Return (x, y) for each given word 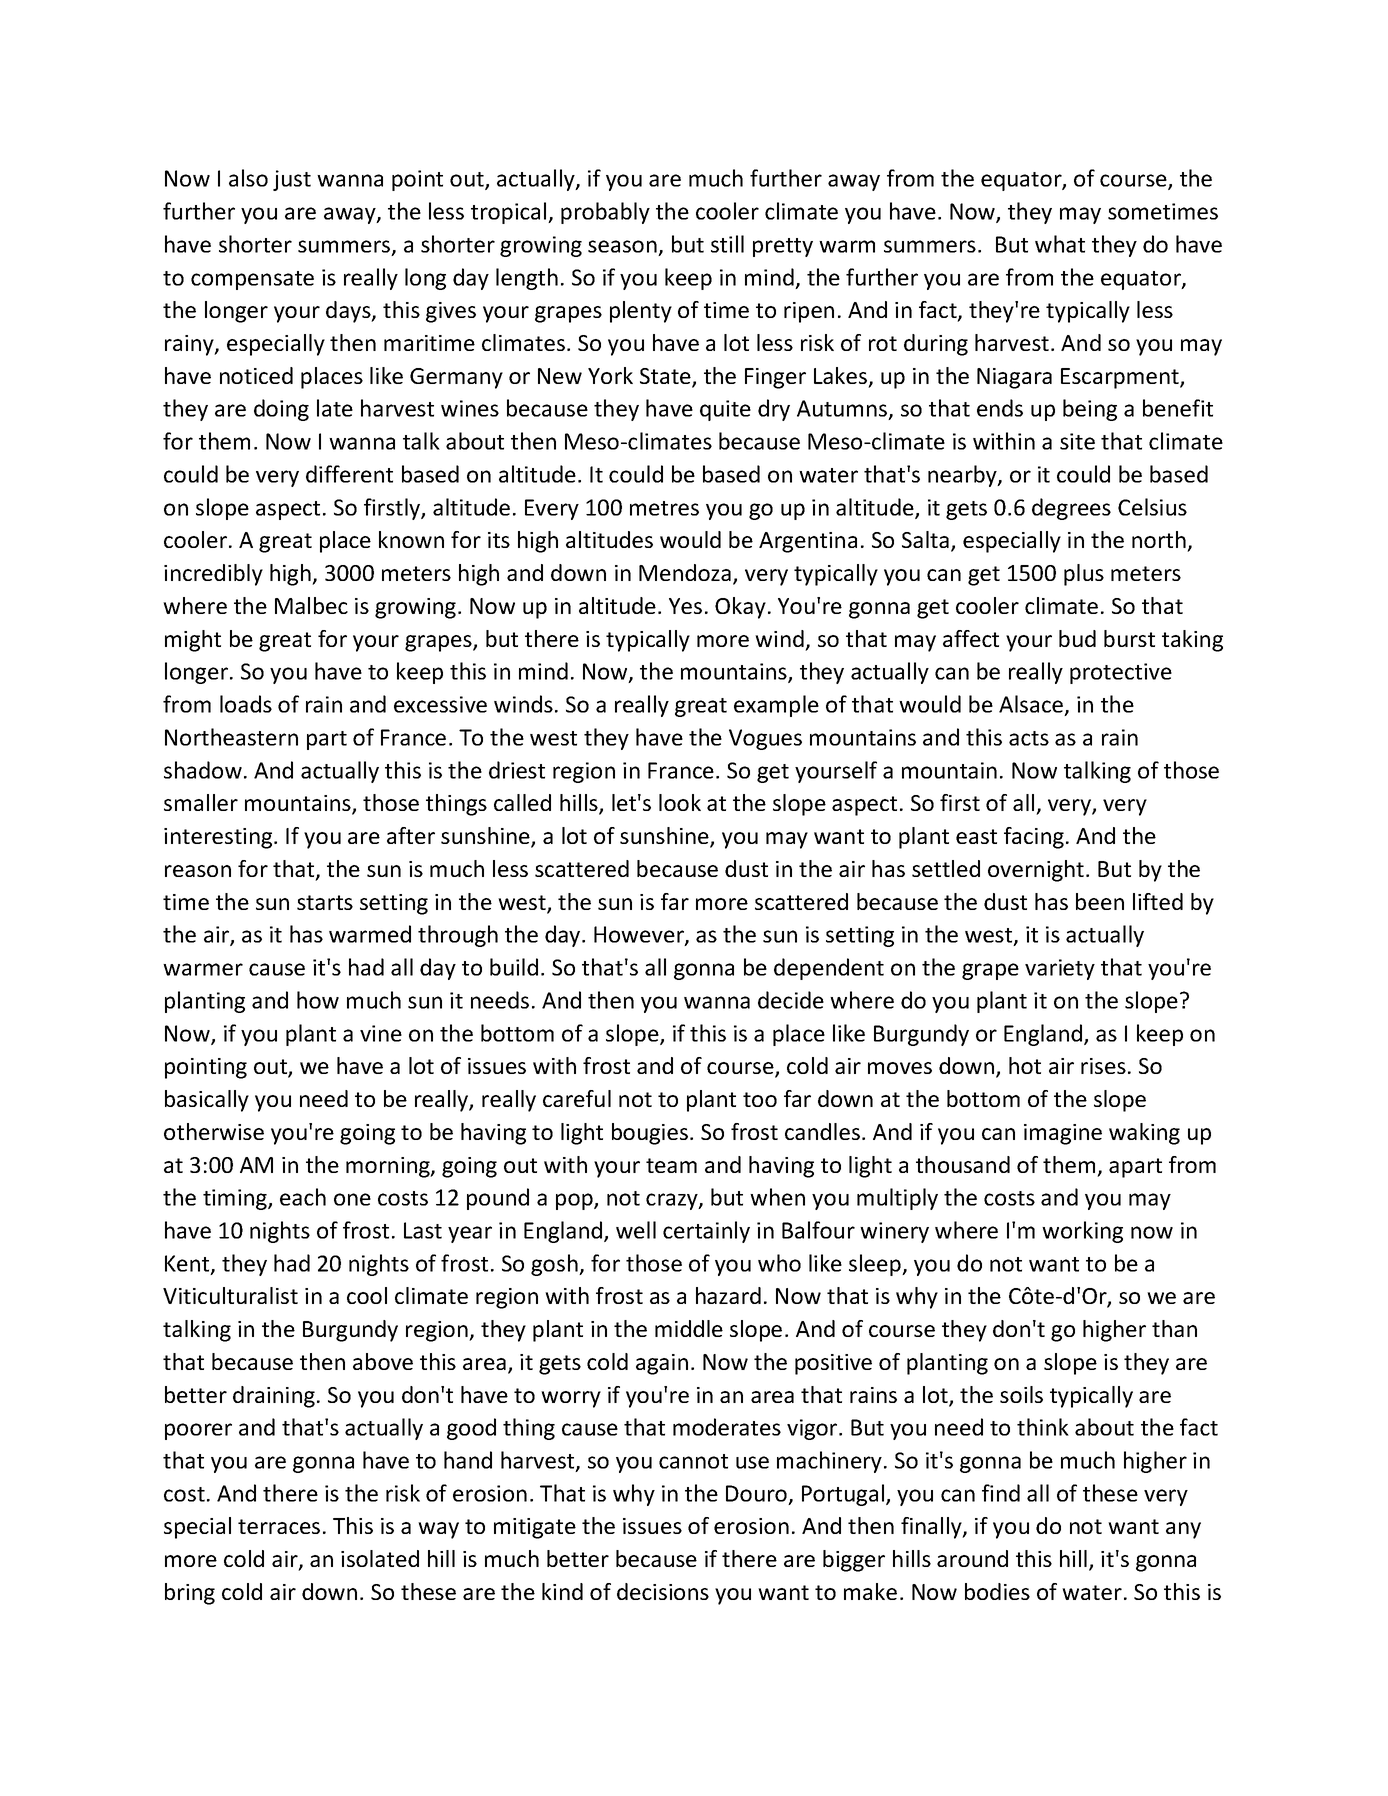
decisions (663, 1591)
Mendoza (685, 572)
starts (325, 902)
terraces (279, 1526)
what (1060, 244)
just (292, 180)
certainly (706, 1232)
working (1082, 1232)
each (303, 1197)
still (727, 244)
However (640, 935)
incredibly (213, 575)
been (1100, 901)
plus (1084, 575)
